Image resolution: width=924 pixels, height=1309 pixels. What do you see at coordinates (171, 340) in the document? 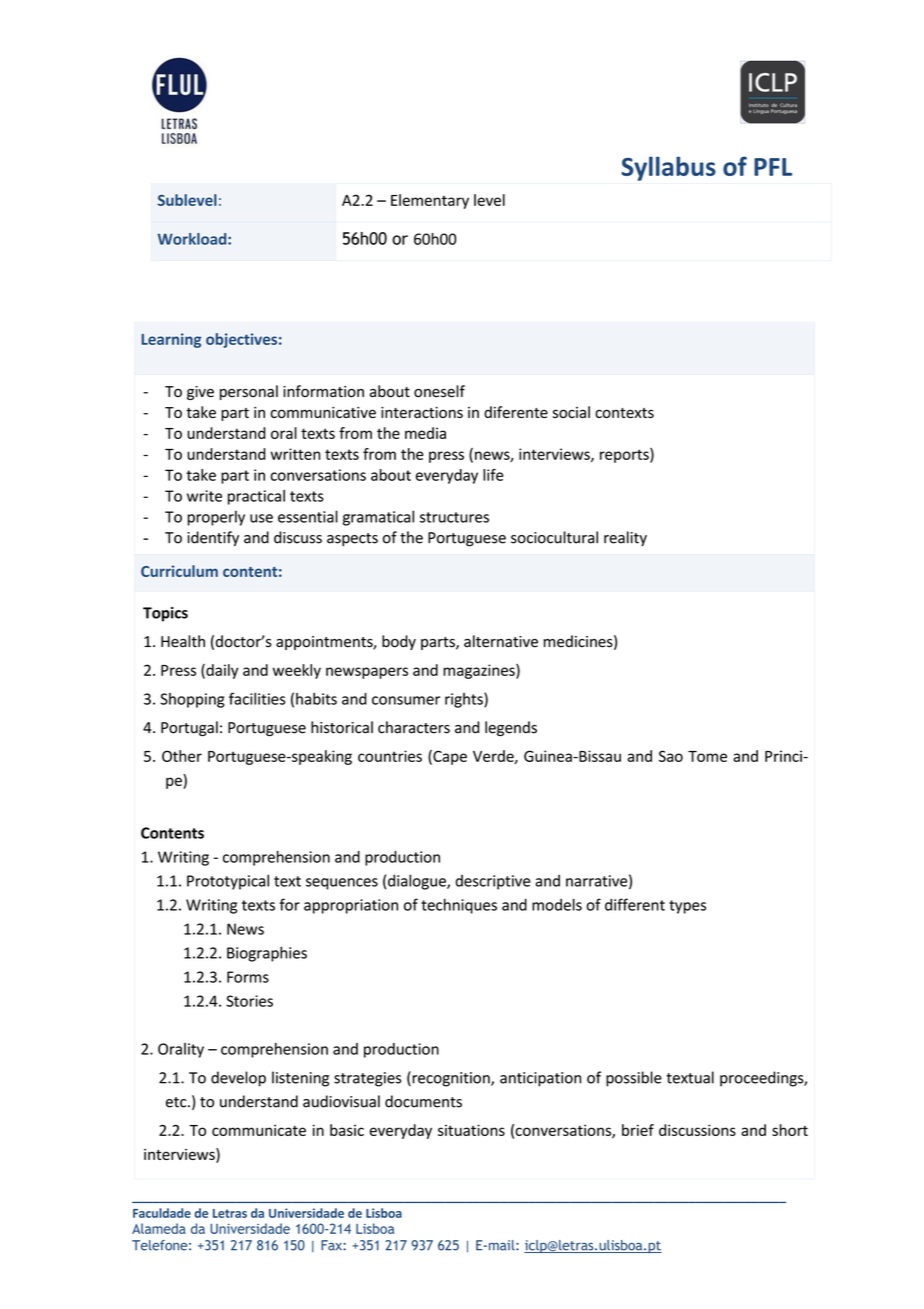
I see `Learning` at bounding box center [171, 340].
